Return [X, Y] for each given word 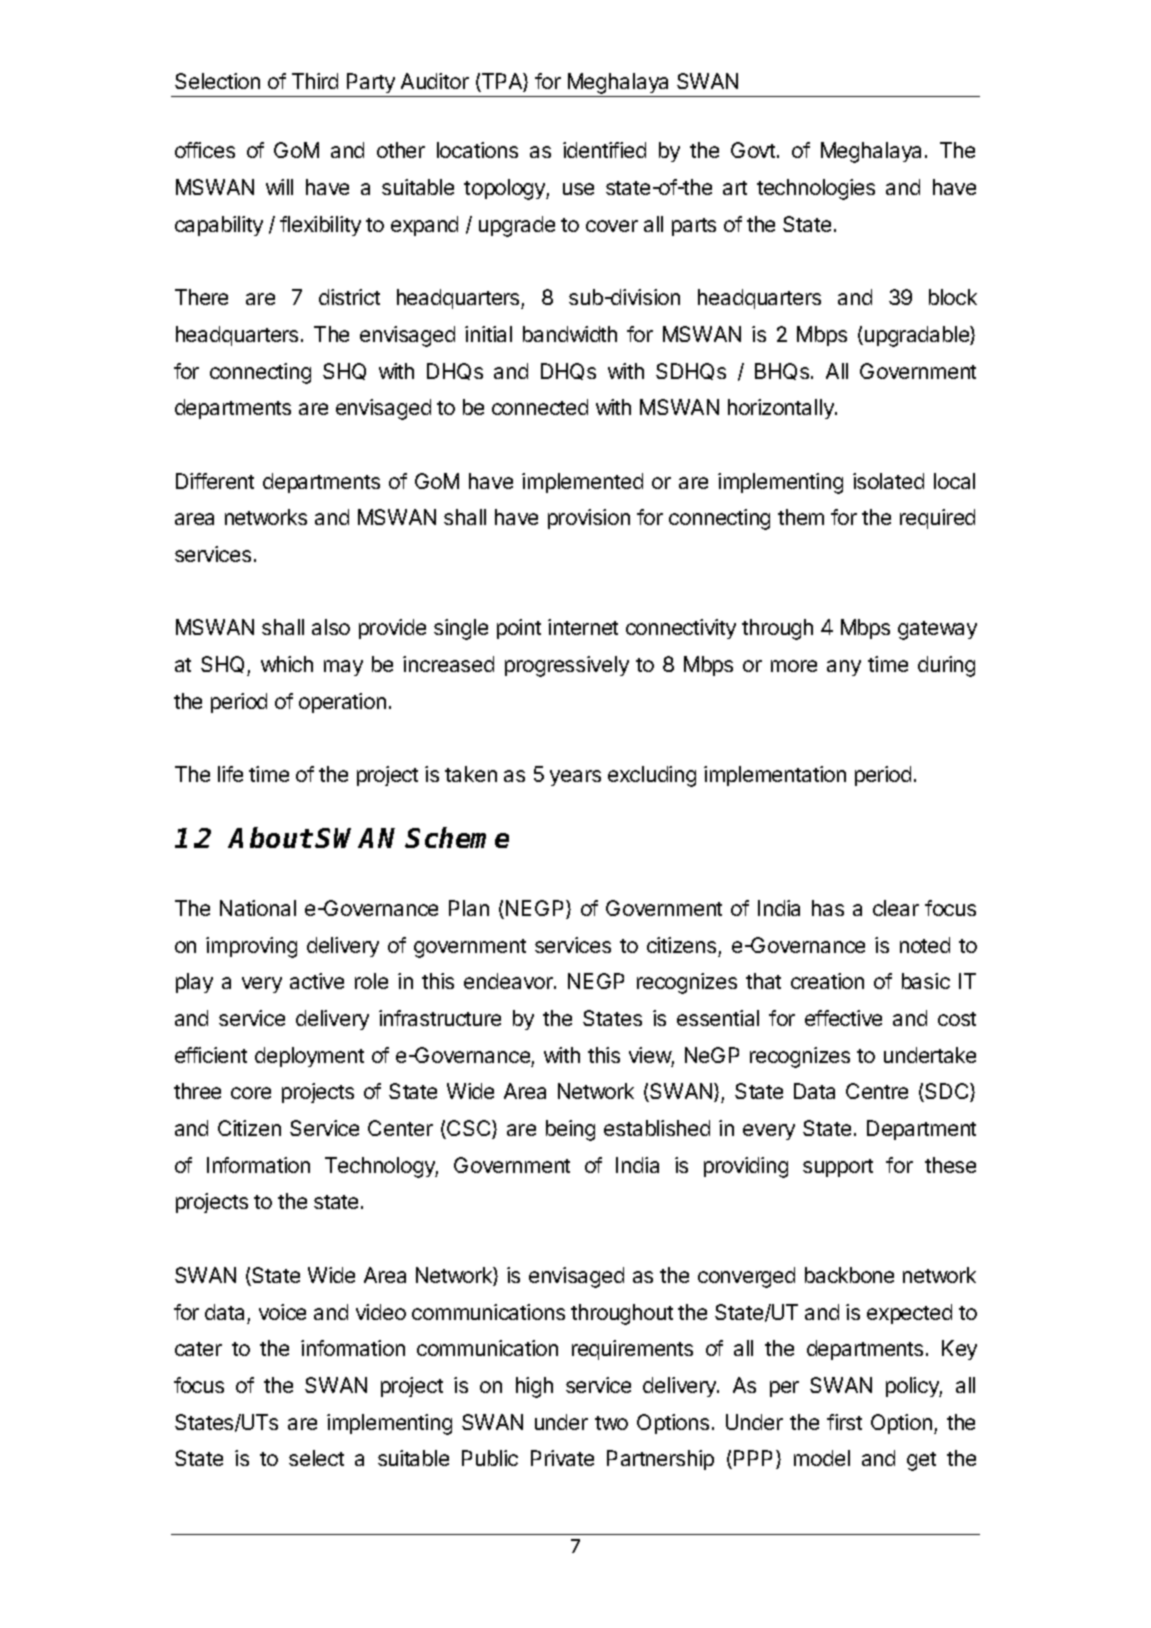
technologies [816, 189]
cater [198, 1349]
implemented [582, 483]
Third [315, 81]
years [575, 778]
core [251, 1093]
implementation [775, 776]
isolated [888, 481]
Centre [877, 1091]
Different [215, 481]
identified [604, 150]
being [570, 1130]
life [230, 774]
